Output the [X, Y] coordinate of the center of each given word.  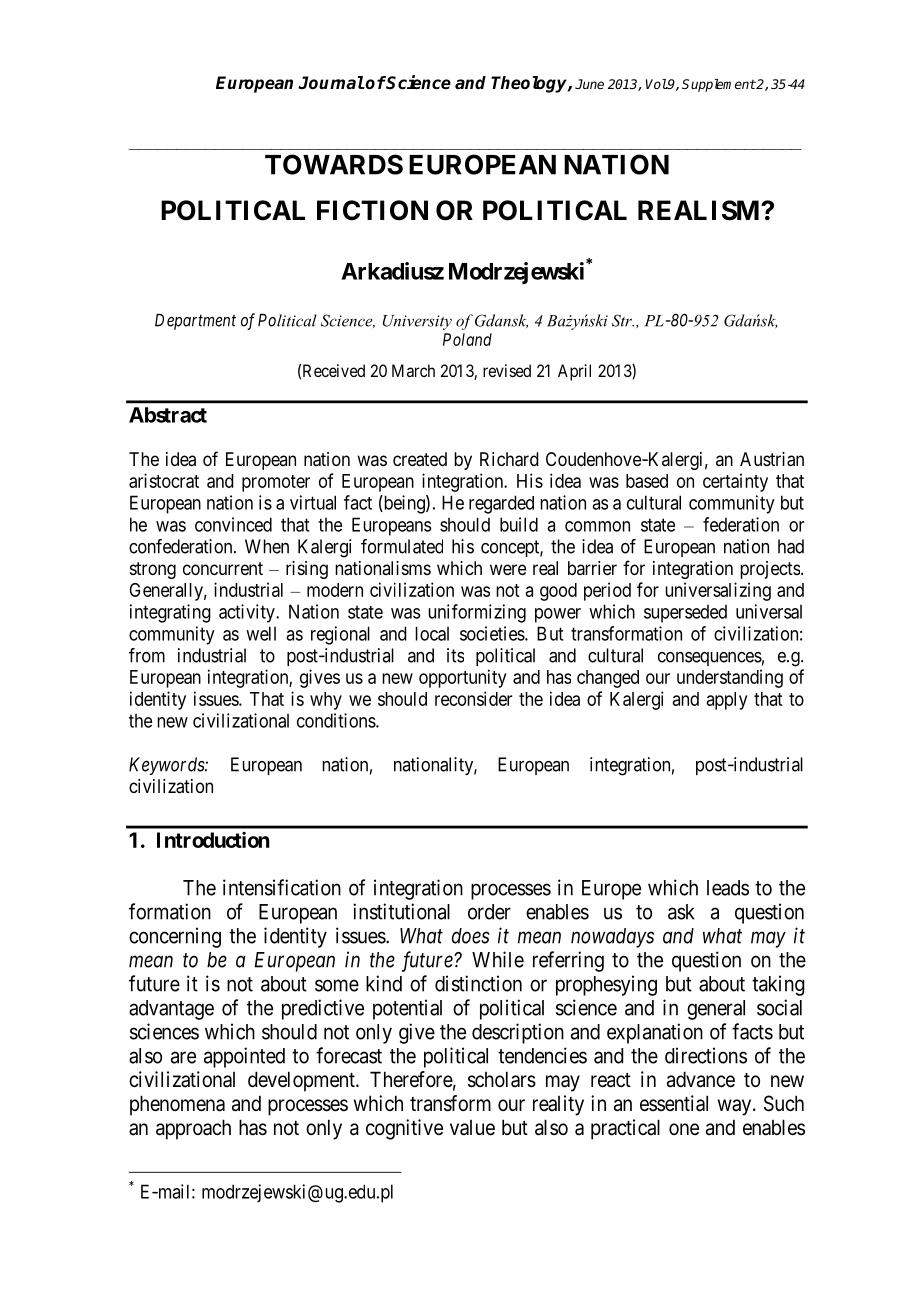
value [472, 1128]
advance [701, 1079]
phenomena [177, 1105]
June [589, 84]
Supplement [719, 85]
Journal [331, 83]
